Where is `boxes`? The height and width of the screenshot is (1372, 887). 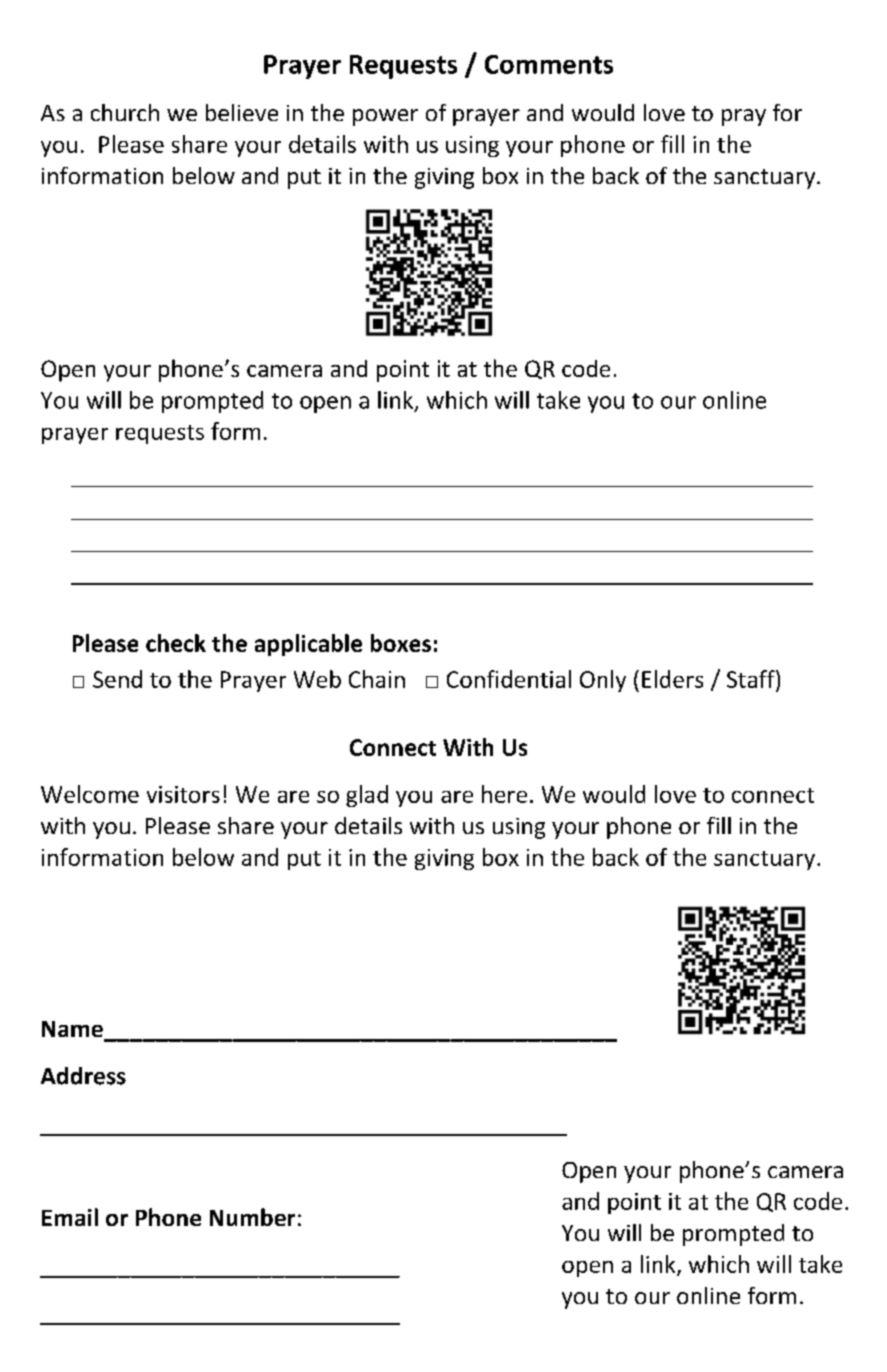
boxes is located at coordinates (401, 643).
